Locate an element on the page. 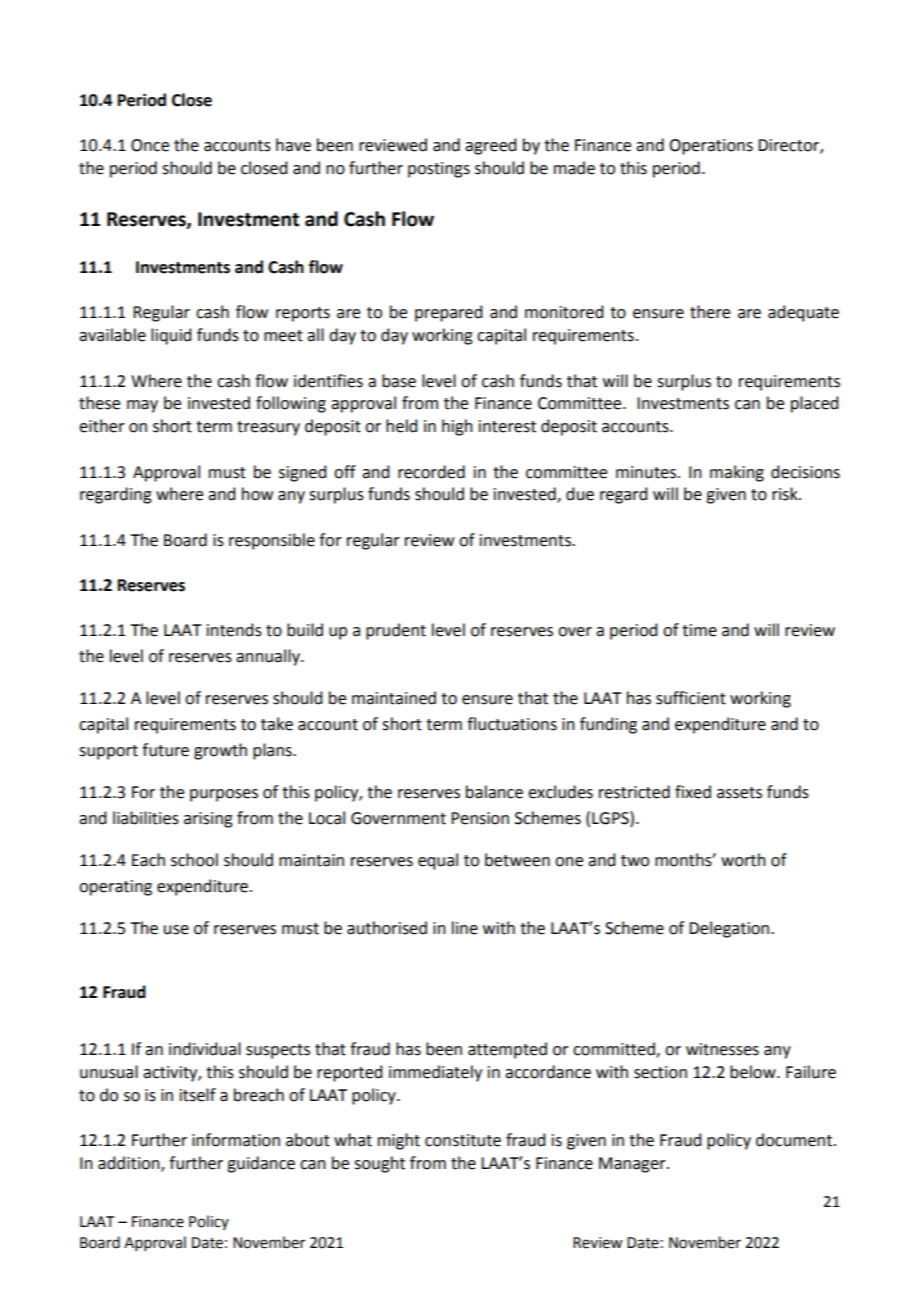 This page has width=924, height=1308. assets is located at coordinates (739, 793).
